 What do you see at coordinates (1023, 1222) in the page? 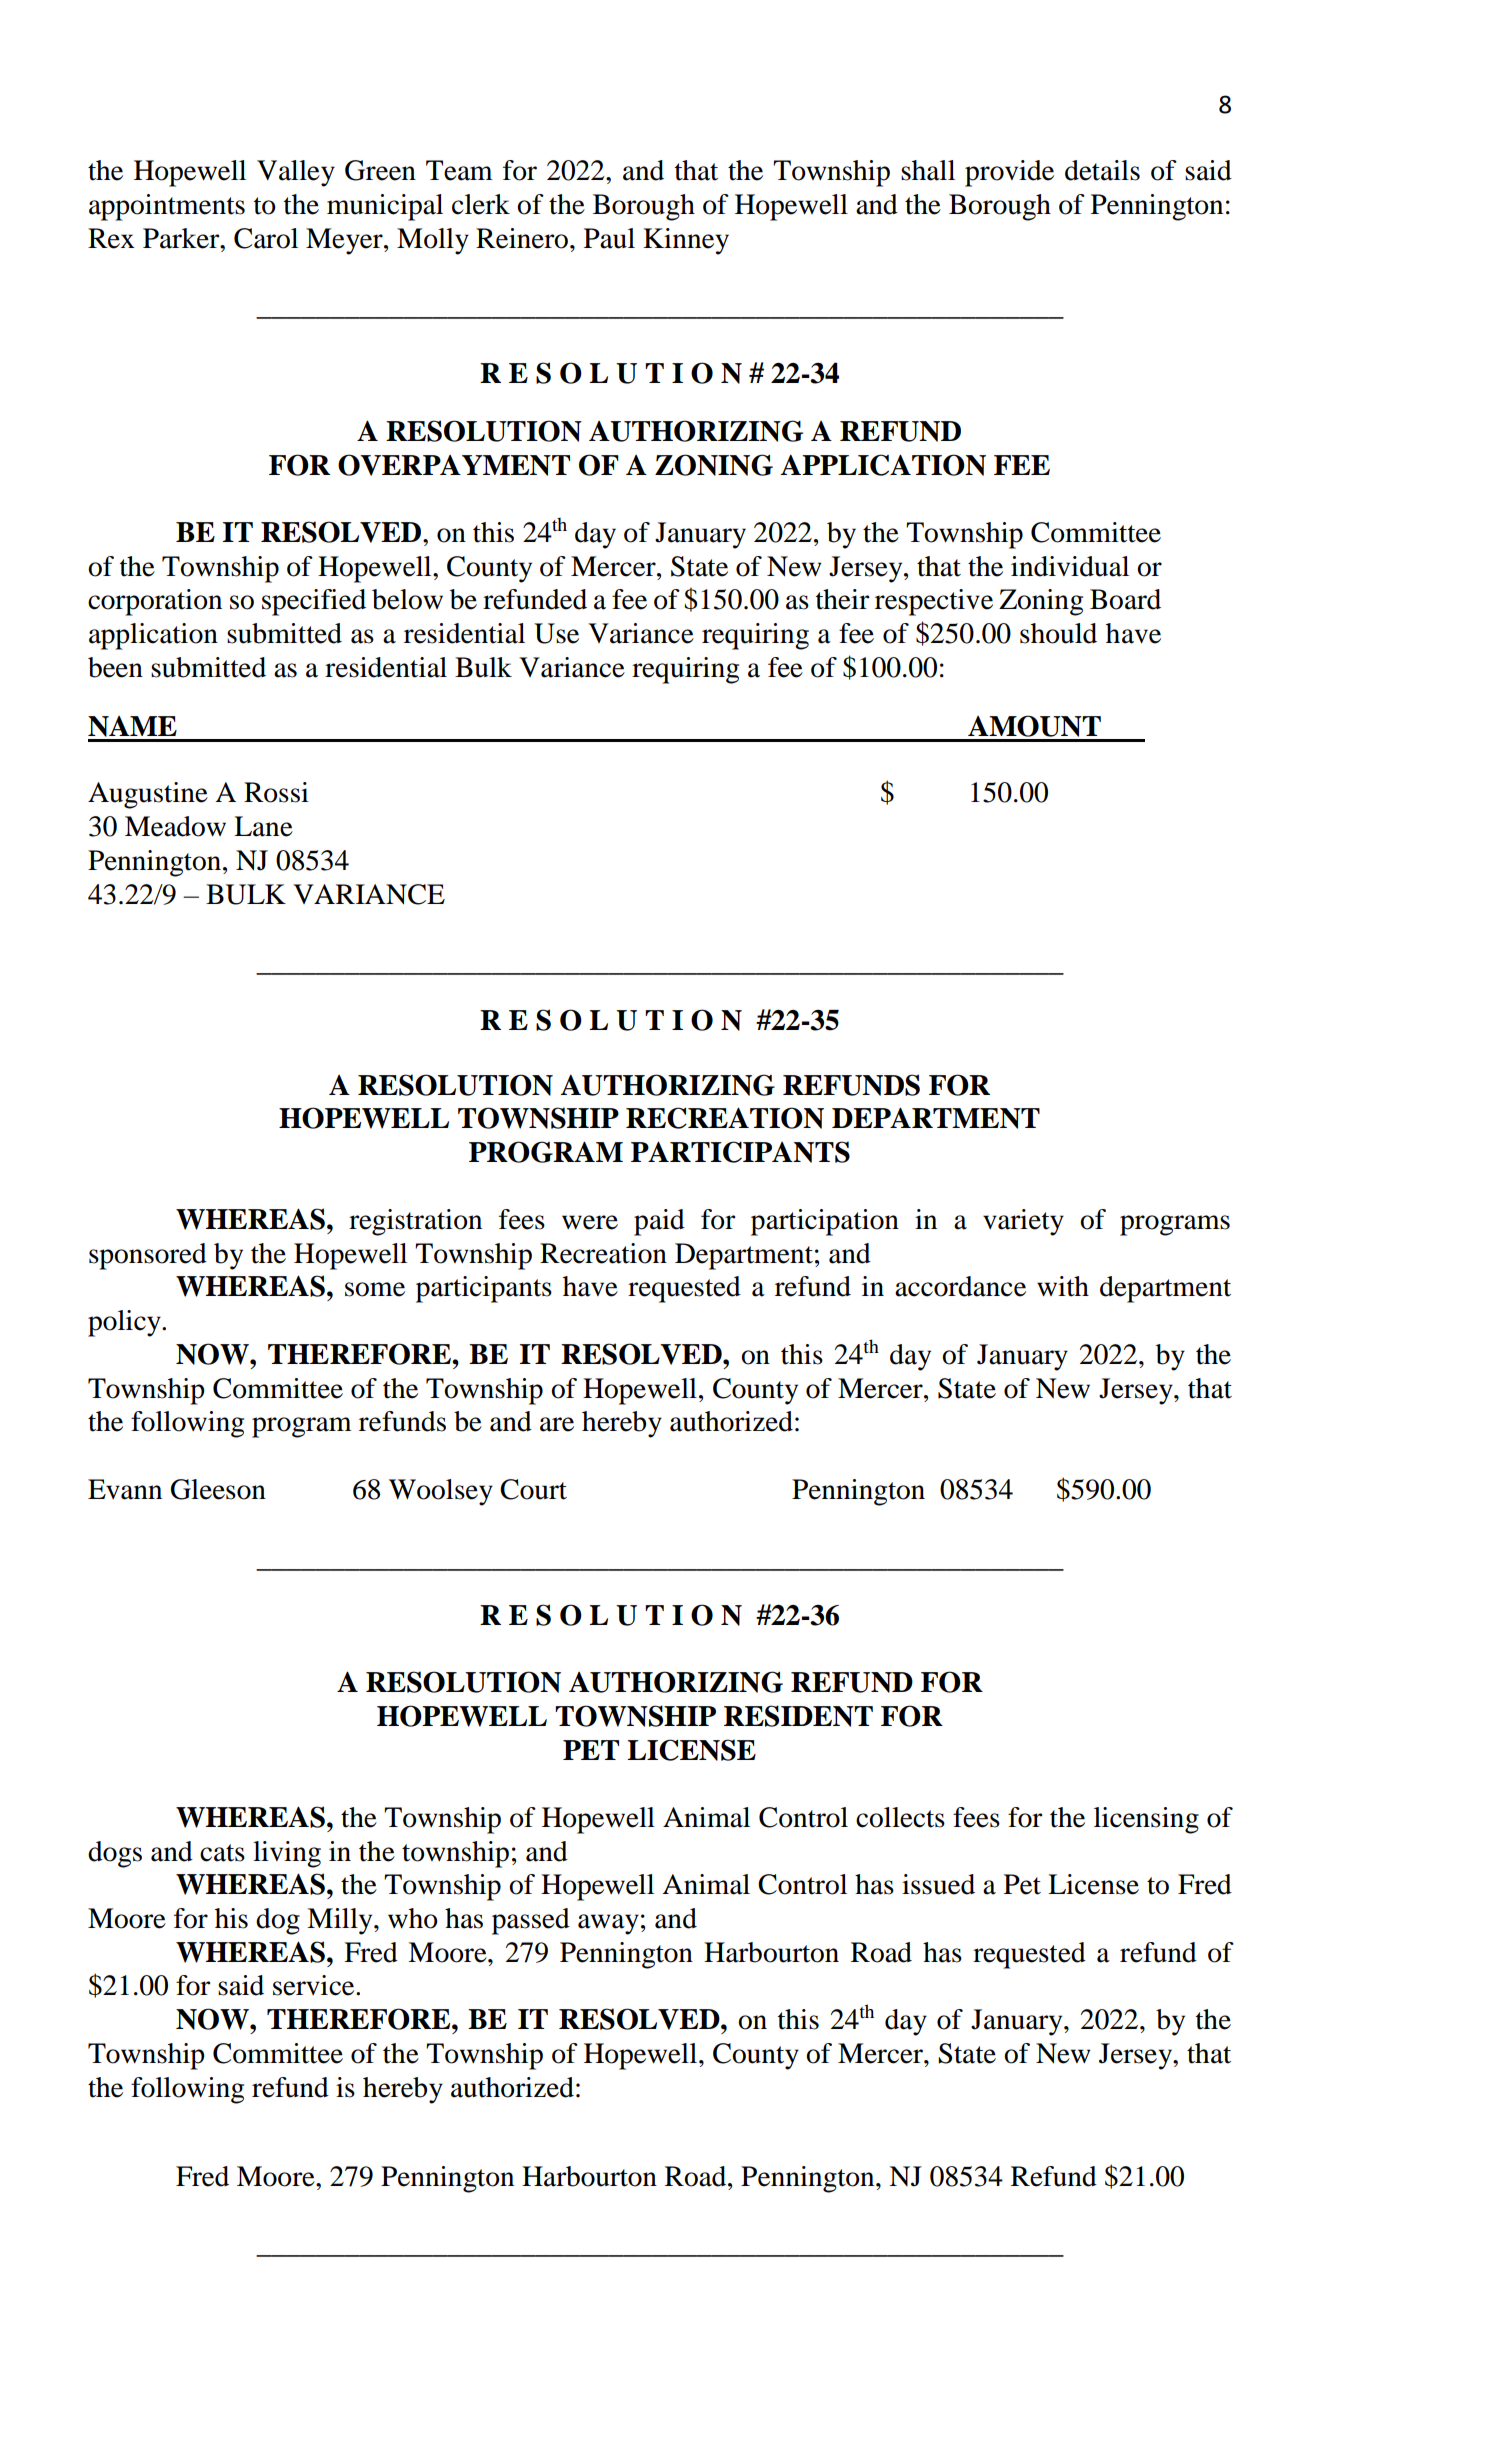
I see `variety` at bounding box center [1023, 1222].
